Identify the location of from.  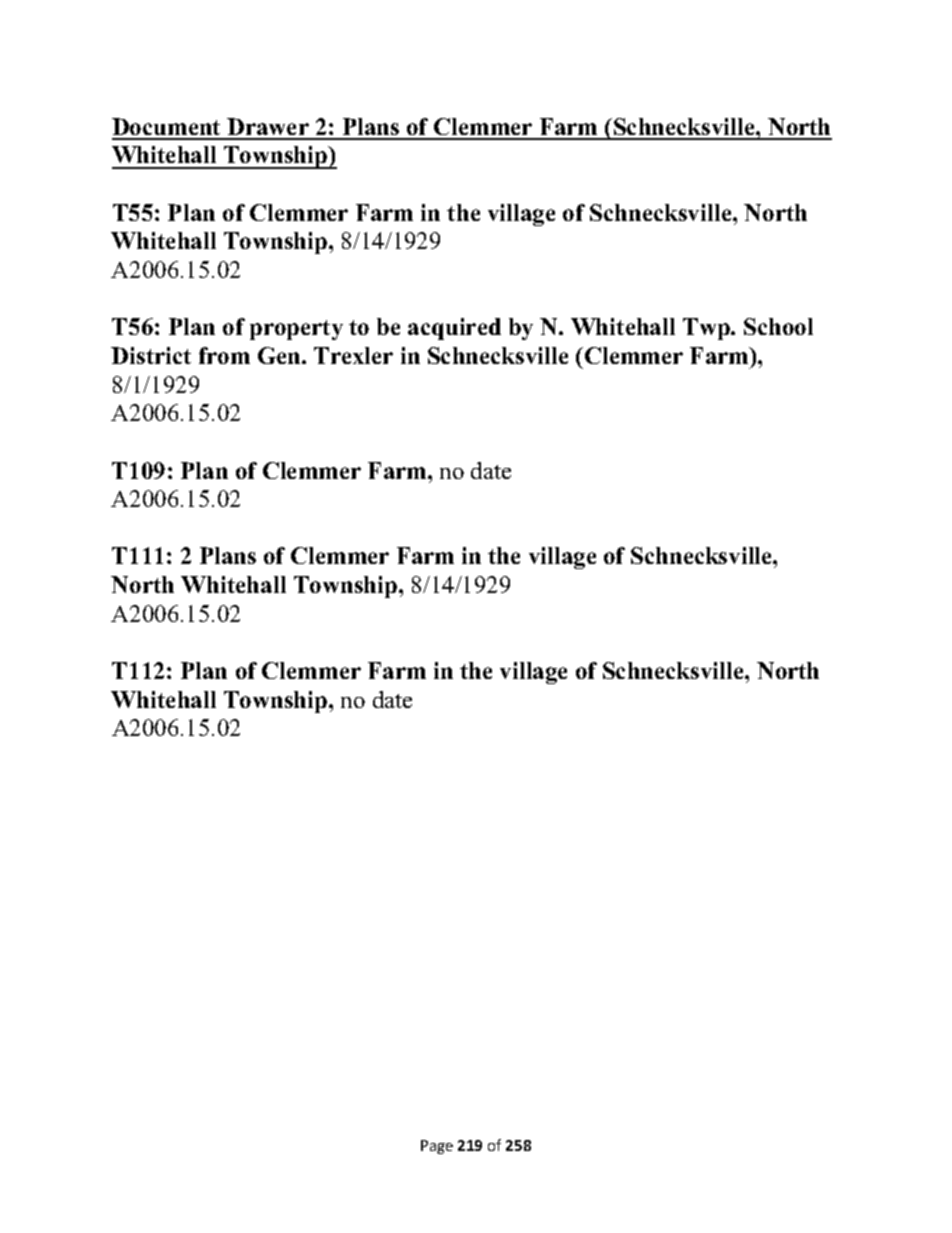
(224, 355).
